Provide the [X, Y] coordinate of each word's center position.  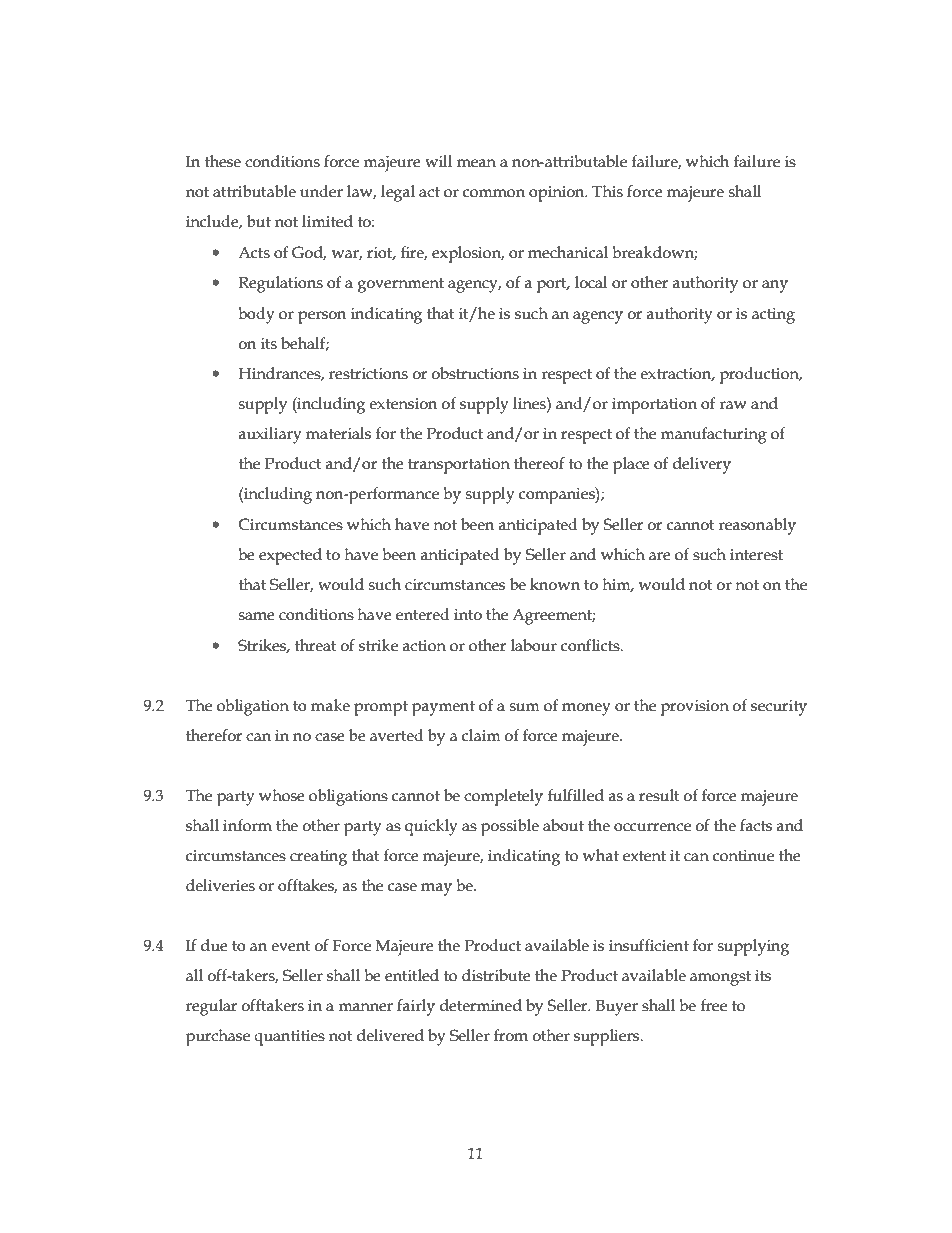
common [494, 193]
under [321, 191]
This [607, 191]
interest [756, 555]
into [468, 615]
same [257, 616]
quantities [289, 1038]
